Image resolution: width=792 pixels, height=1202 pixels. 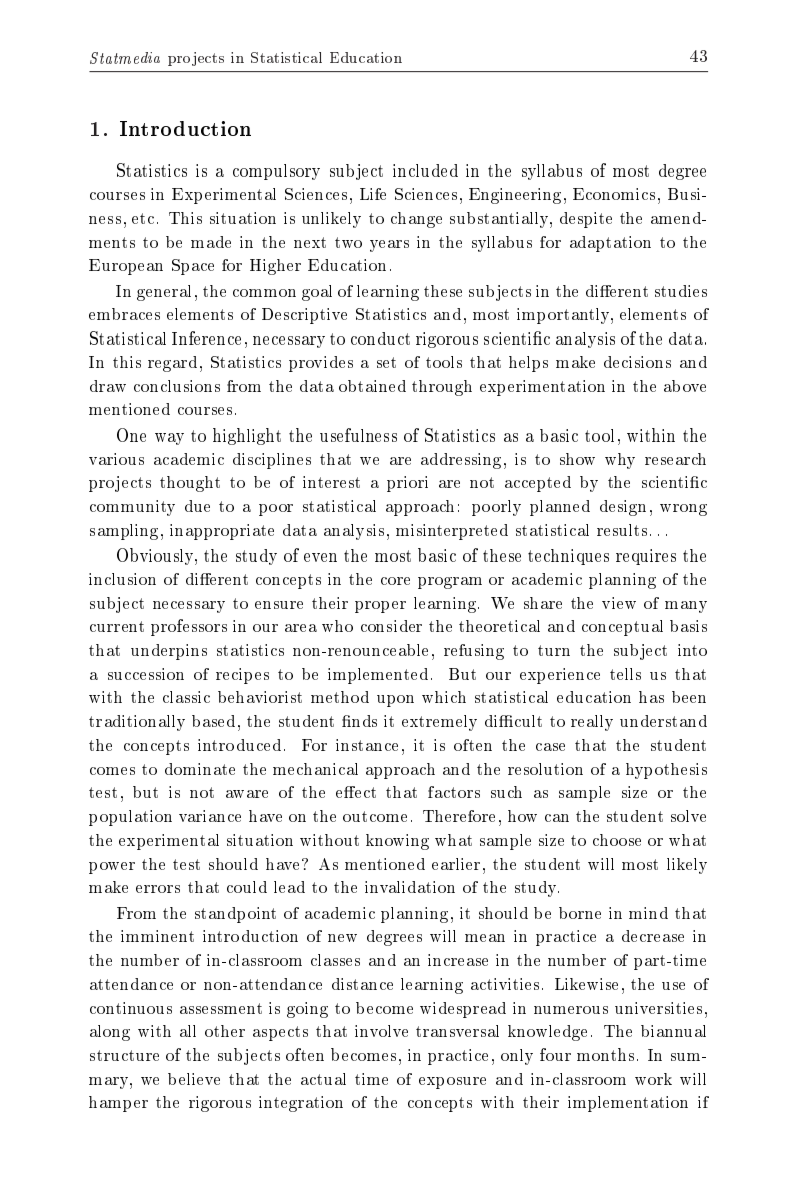 I want to click on mind, so click(x=648, y=913).
